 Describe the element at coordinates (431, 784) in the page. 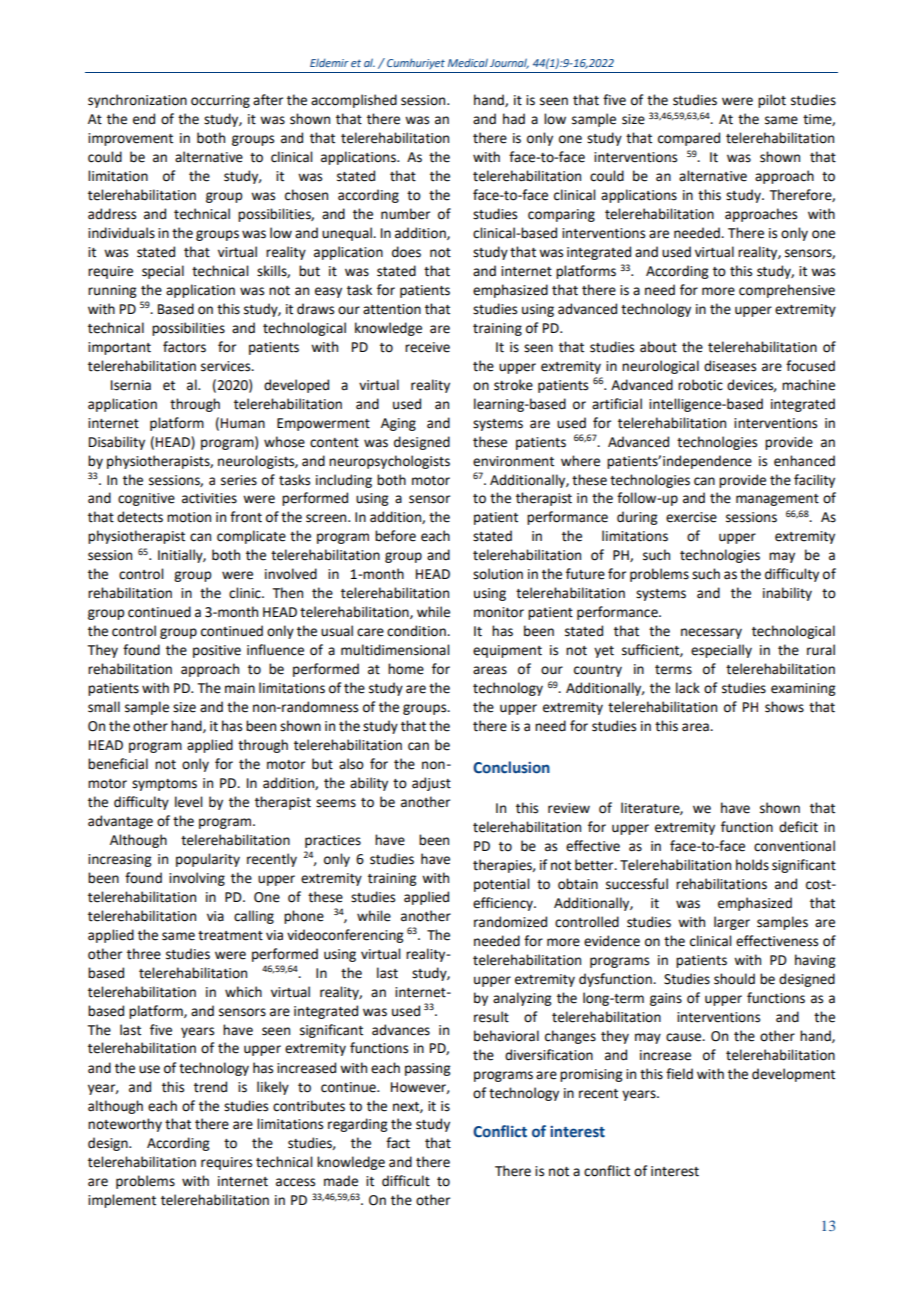

I see `adjust` at that location.
